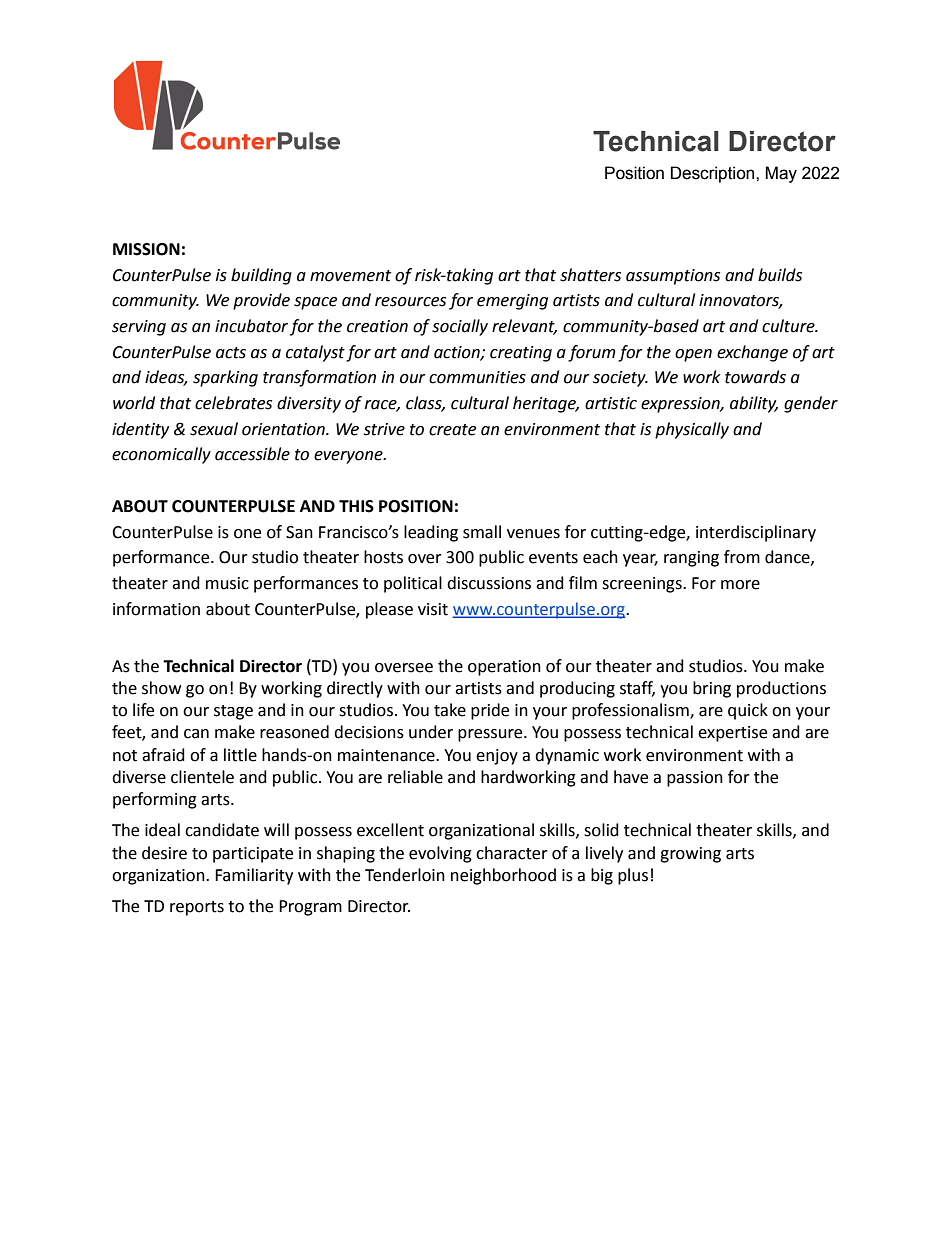 The width and height of the screenshot is (952, 1233). I want to click on operation, so click(504, 668).
